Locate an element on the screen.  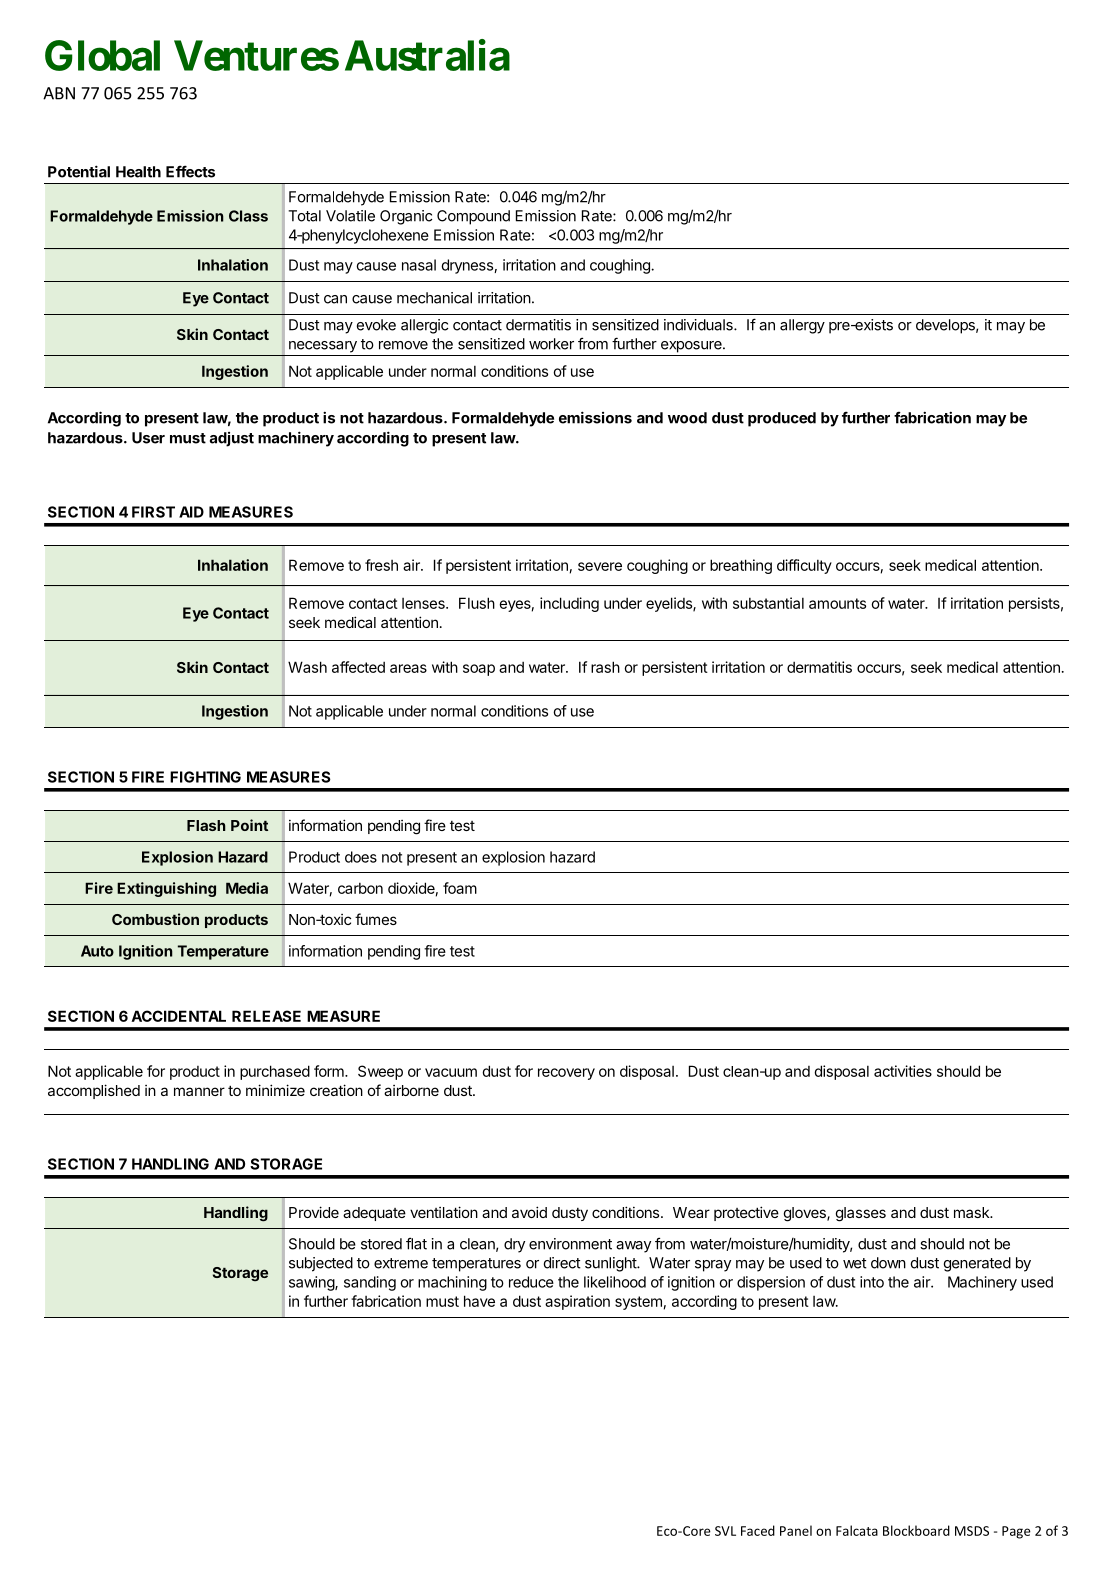
FIGHTING is located at coordinates (205, 777).
